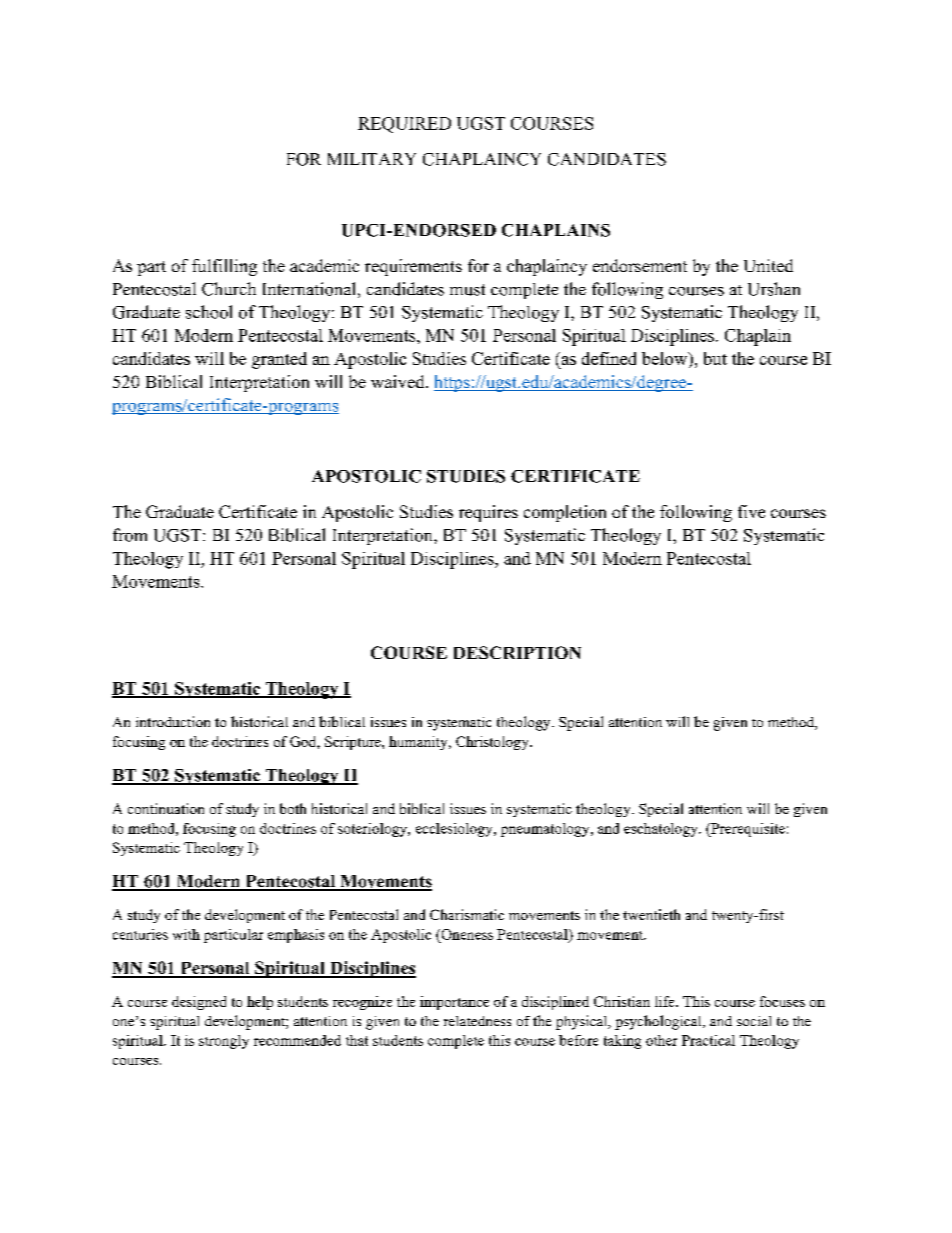 The image size is (952, 1233). Describe the element at coordinates (454, 1003) in the page. I see `importance` at that location.
